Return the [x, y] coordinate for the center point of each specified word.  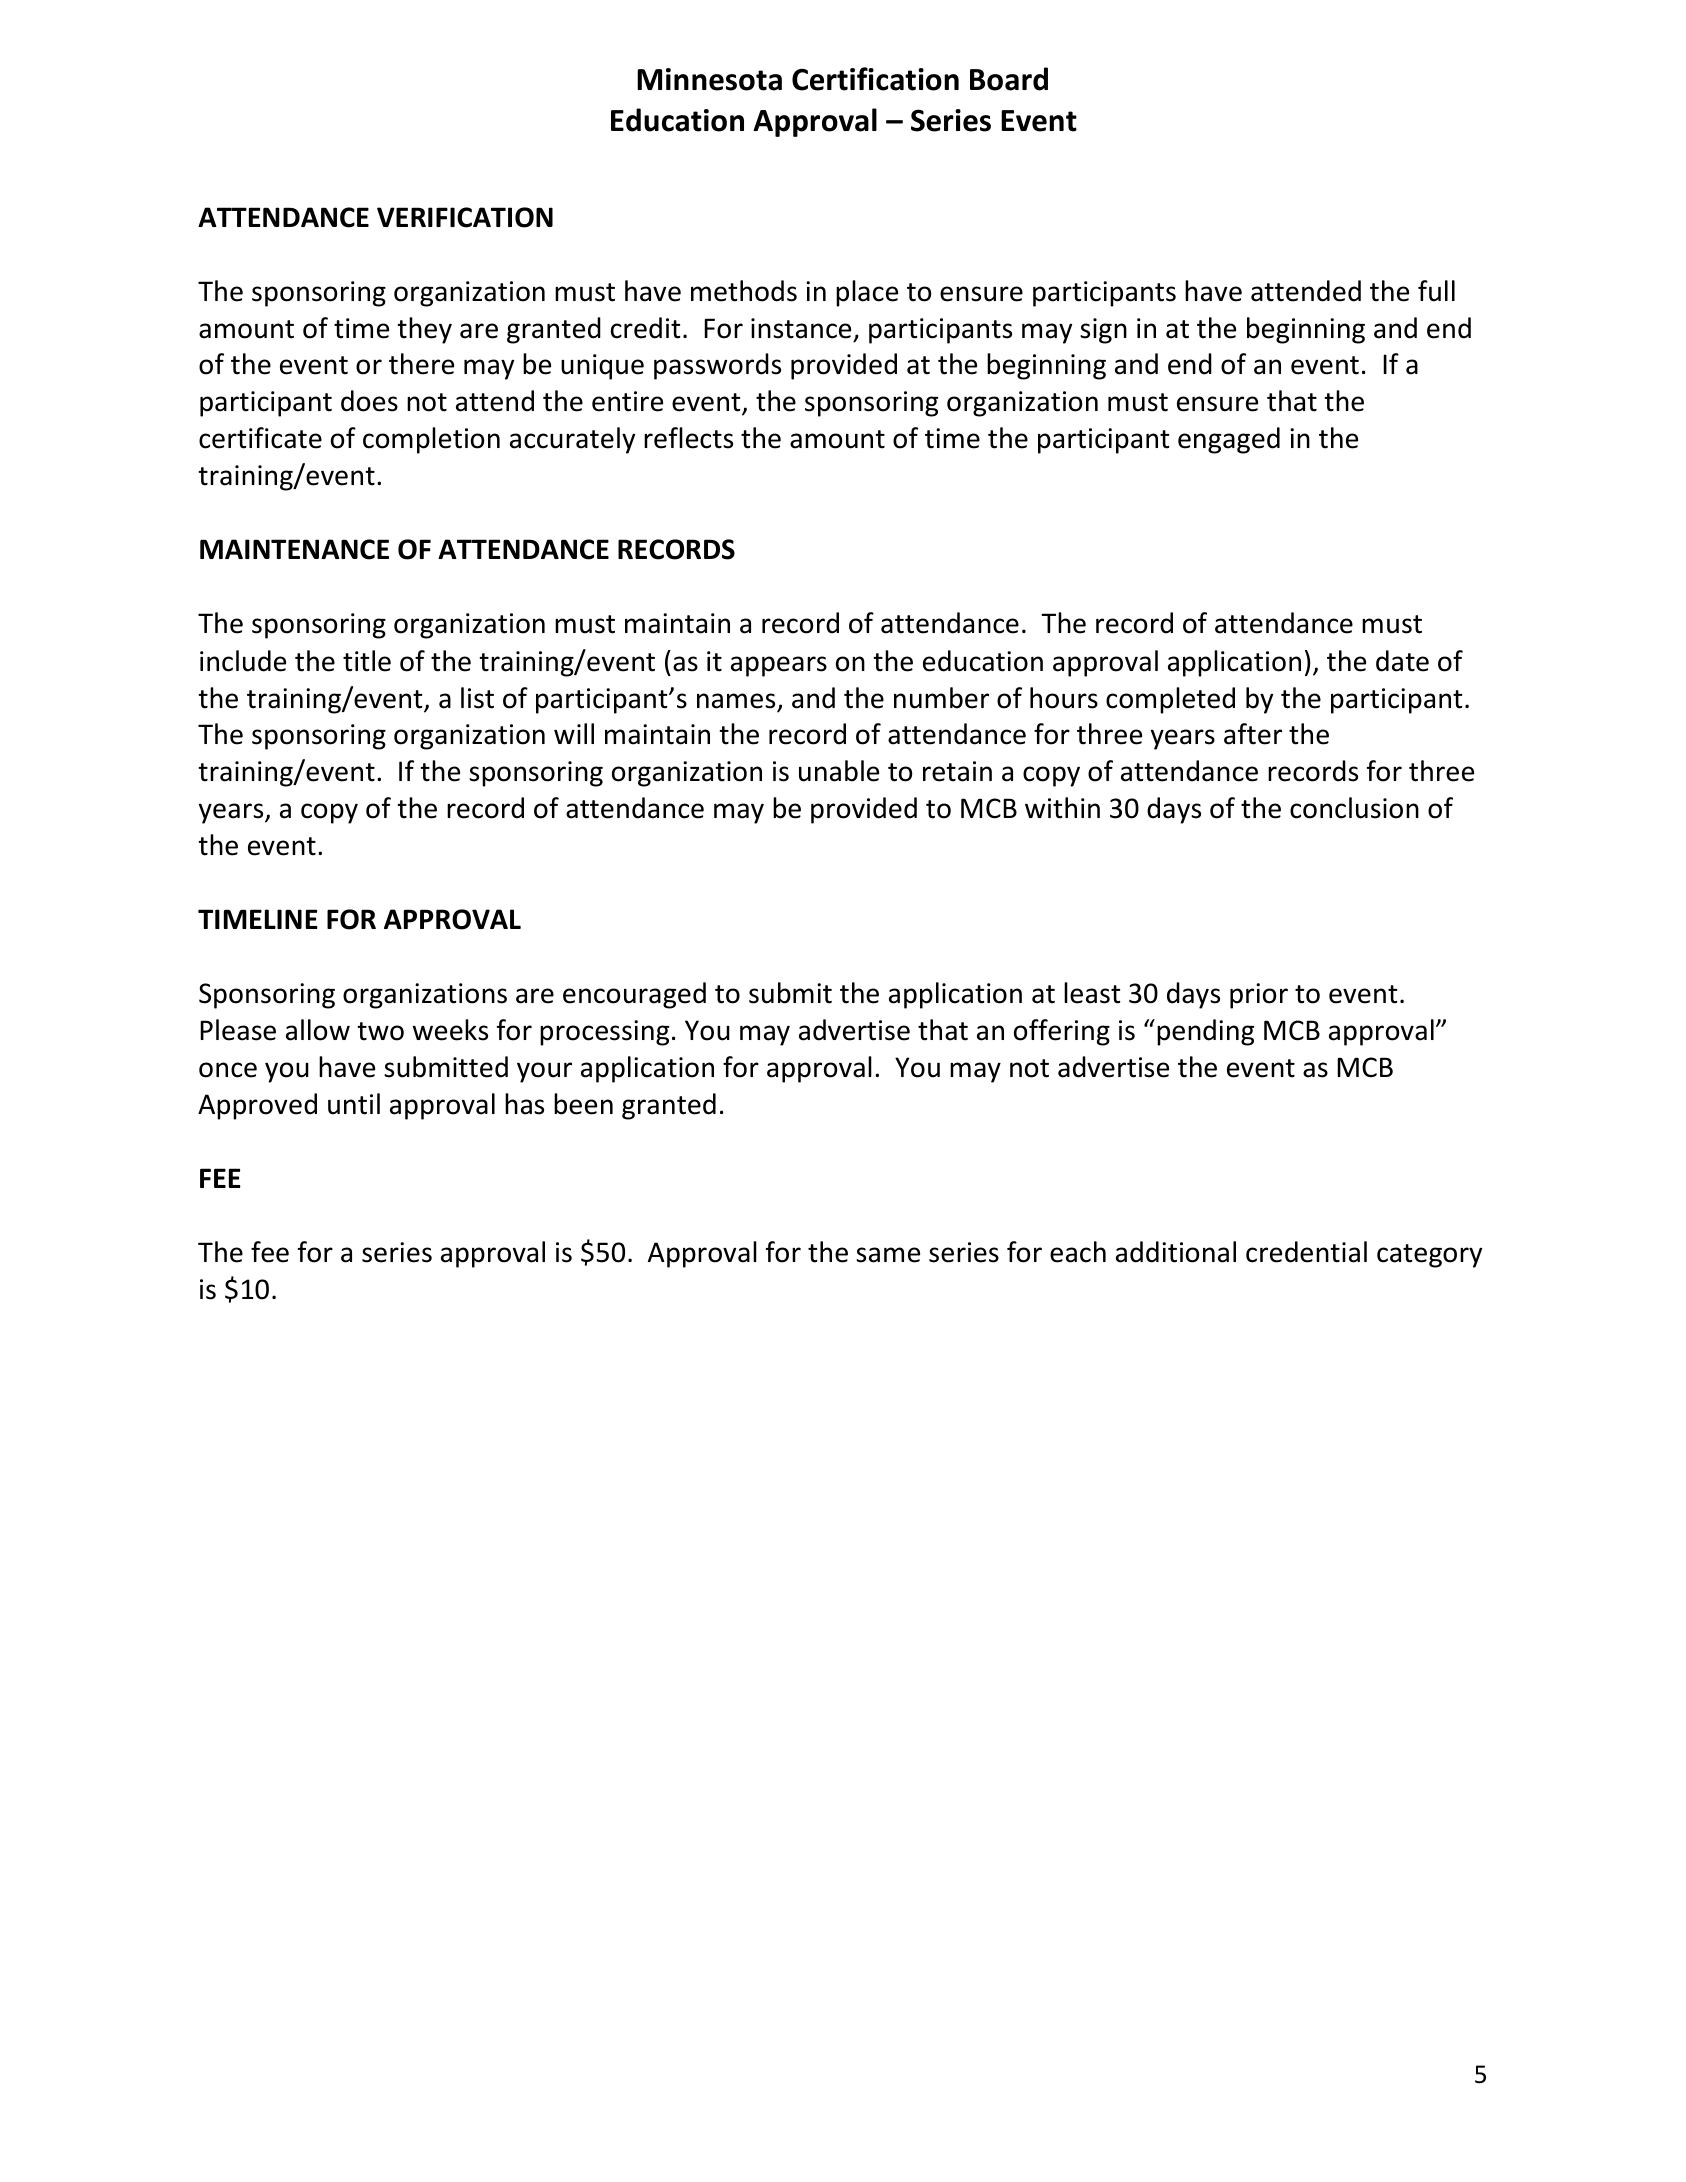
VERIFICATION [465, 217]
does [369, 401]
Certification [875, 79]
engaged [1229, 440]
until [354, 1104]
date [1402, 661]
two [380, 1031]
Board [1009, 79]
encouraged [634, 995]
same [888, 1255]
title [367, 661]
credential [1306, 1252]
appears [779, 666]
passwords [717, 366]
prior [1259, 996]
